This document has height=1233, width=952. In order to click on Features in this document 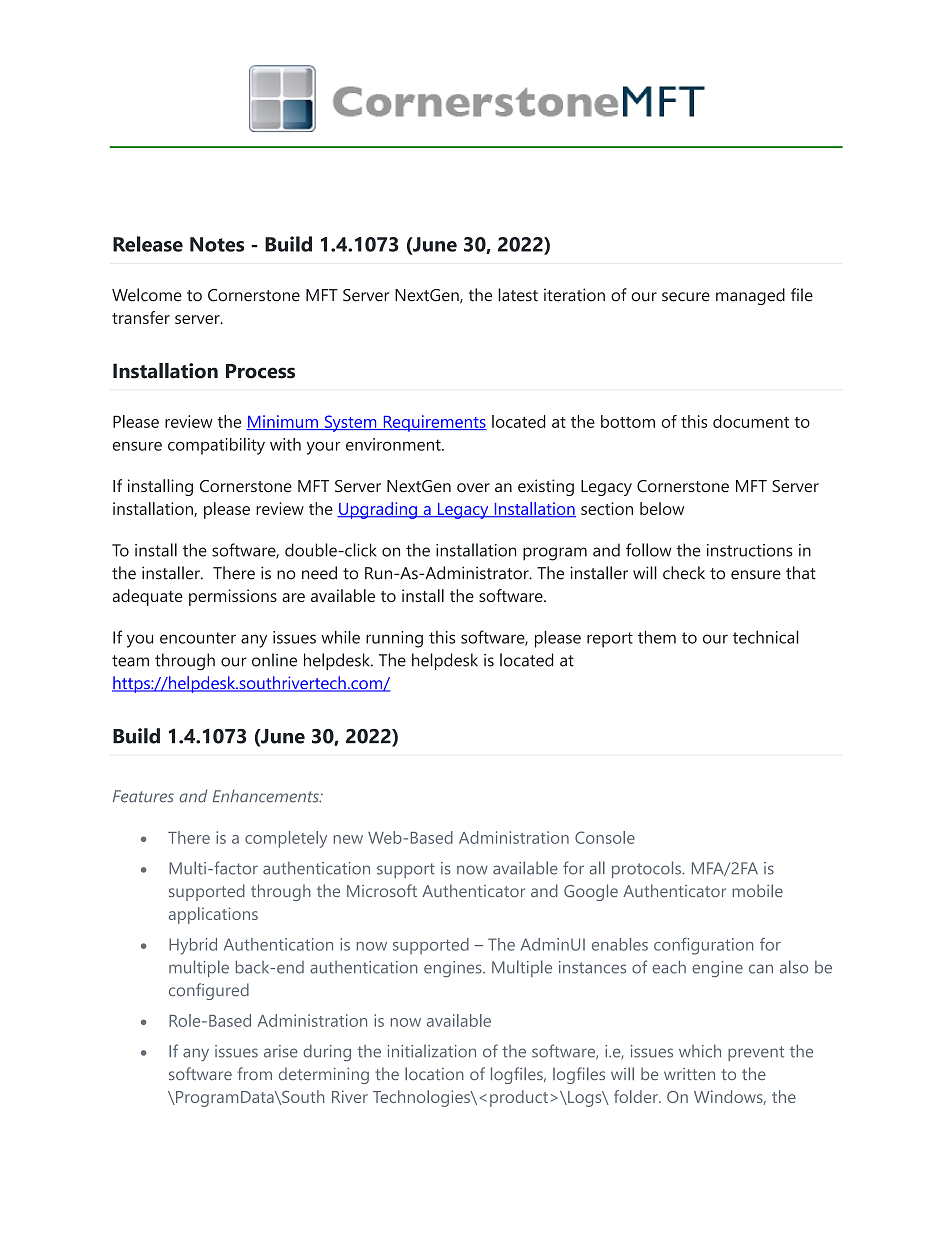, I will do `click(143, 796)`.
